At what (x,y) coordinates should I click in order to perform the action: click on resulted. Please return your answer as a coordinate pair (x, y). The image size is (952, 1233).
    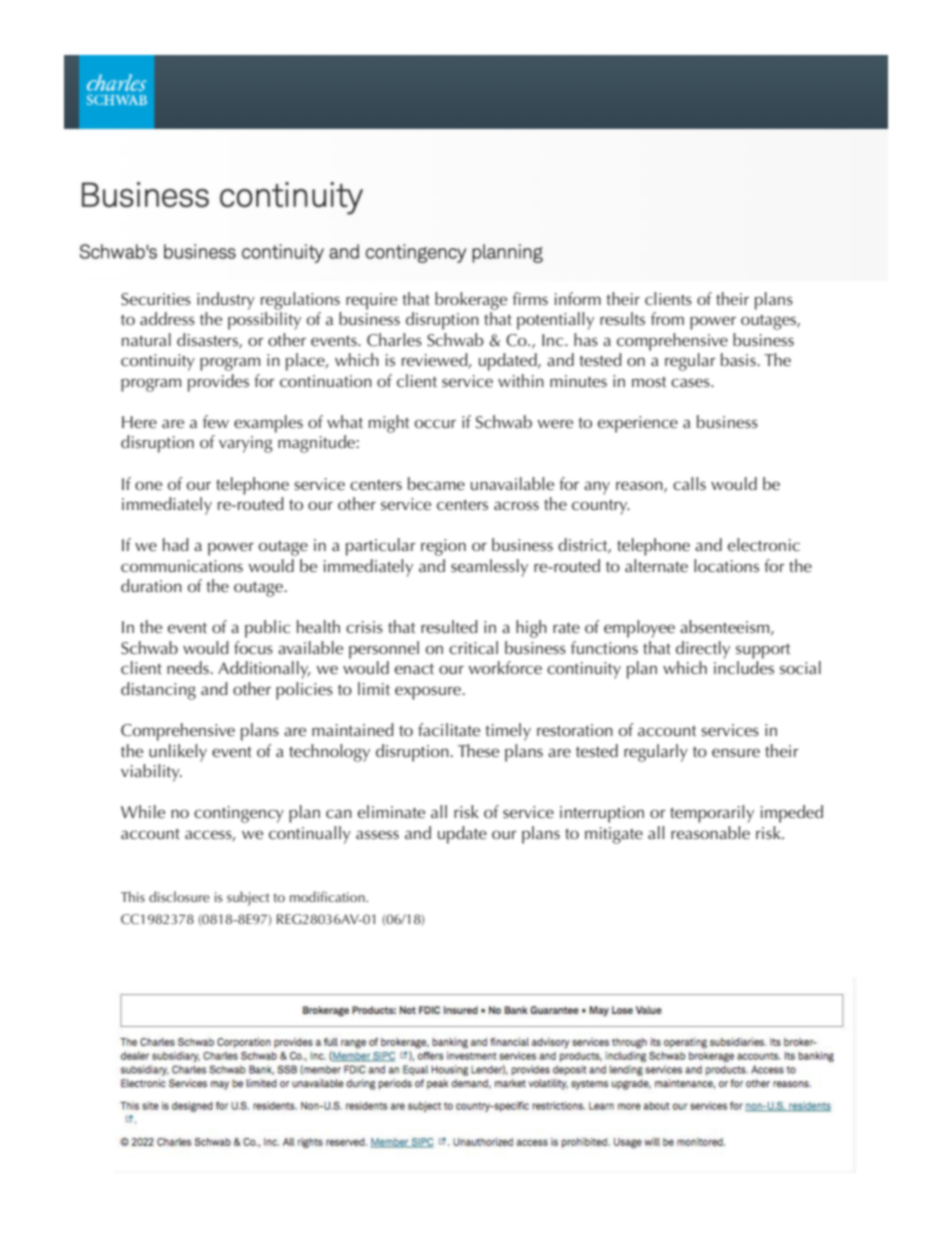
    Looking at the image, I should click on (449, 626).
